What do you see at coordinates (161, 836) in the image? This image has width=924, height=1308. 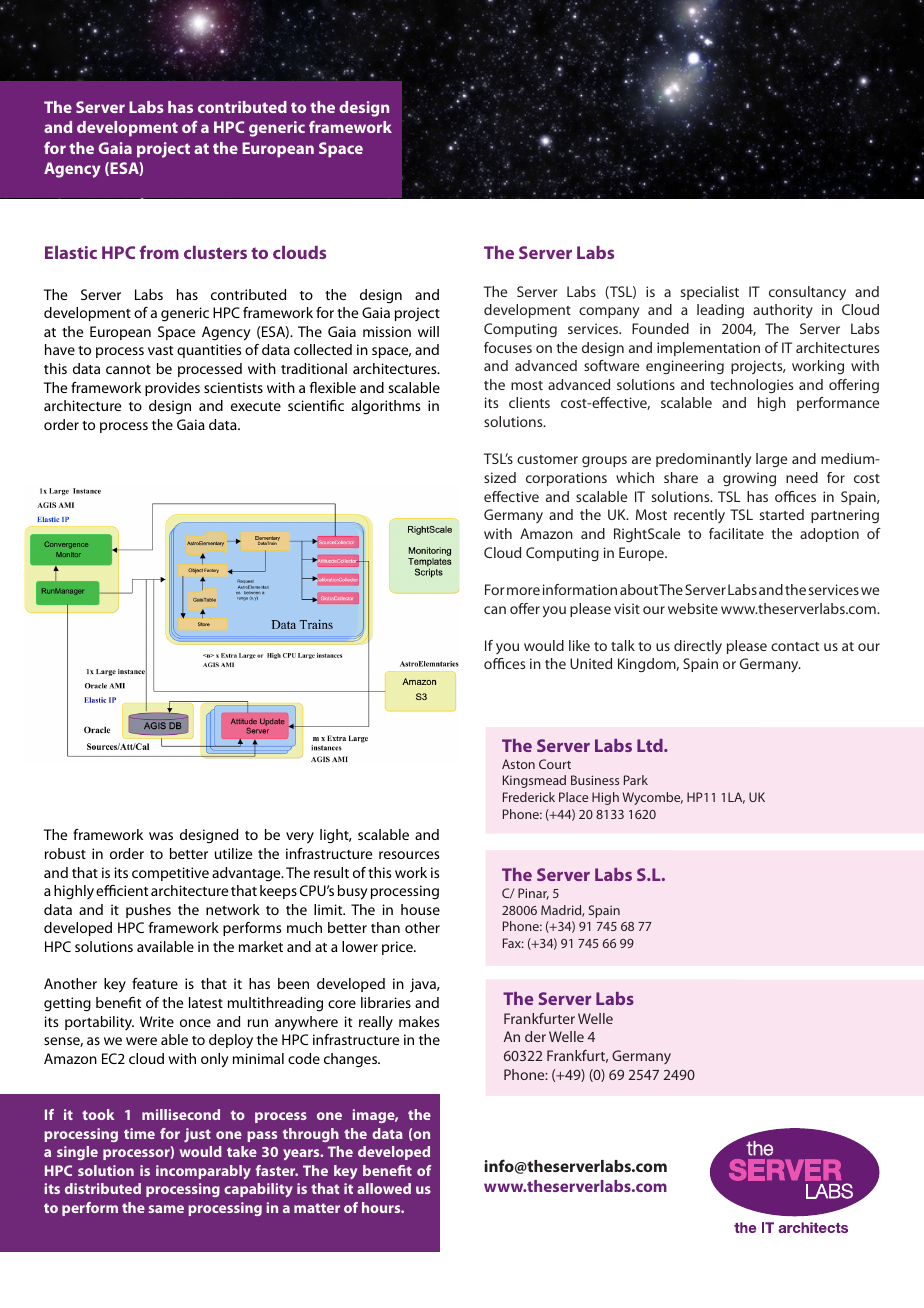 I see `was` at bounding box center [161, 836].
